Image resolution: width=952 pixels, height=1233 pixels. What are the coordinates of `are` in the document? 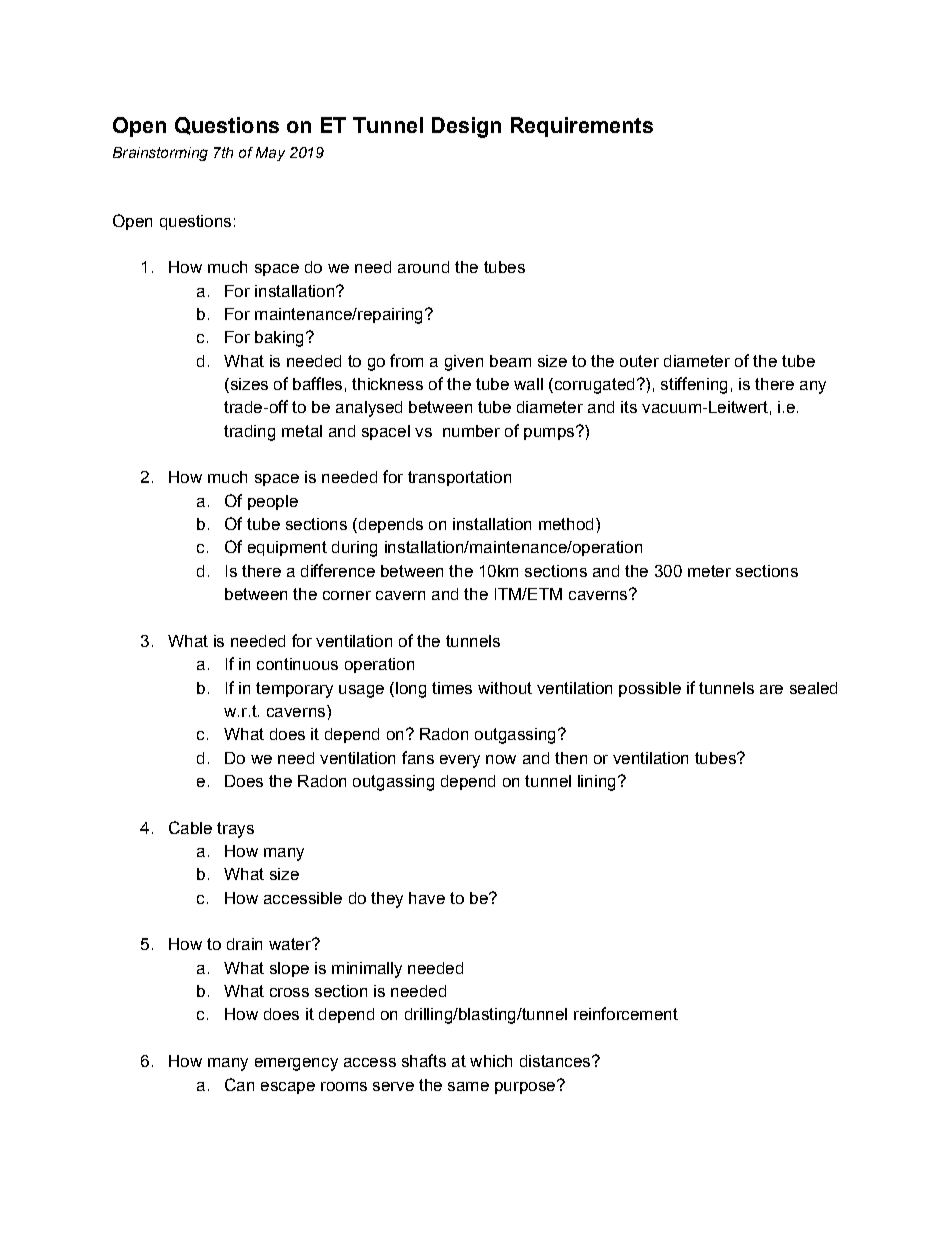 It's located at (771, 689).
